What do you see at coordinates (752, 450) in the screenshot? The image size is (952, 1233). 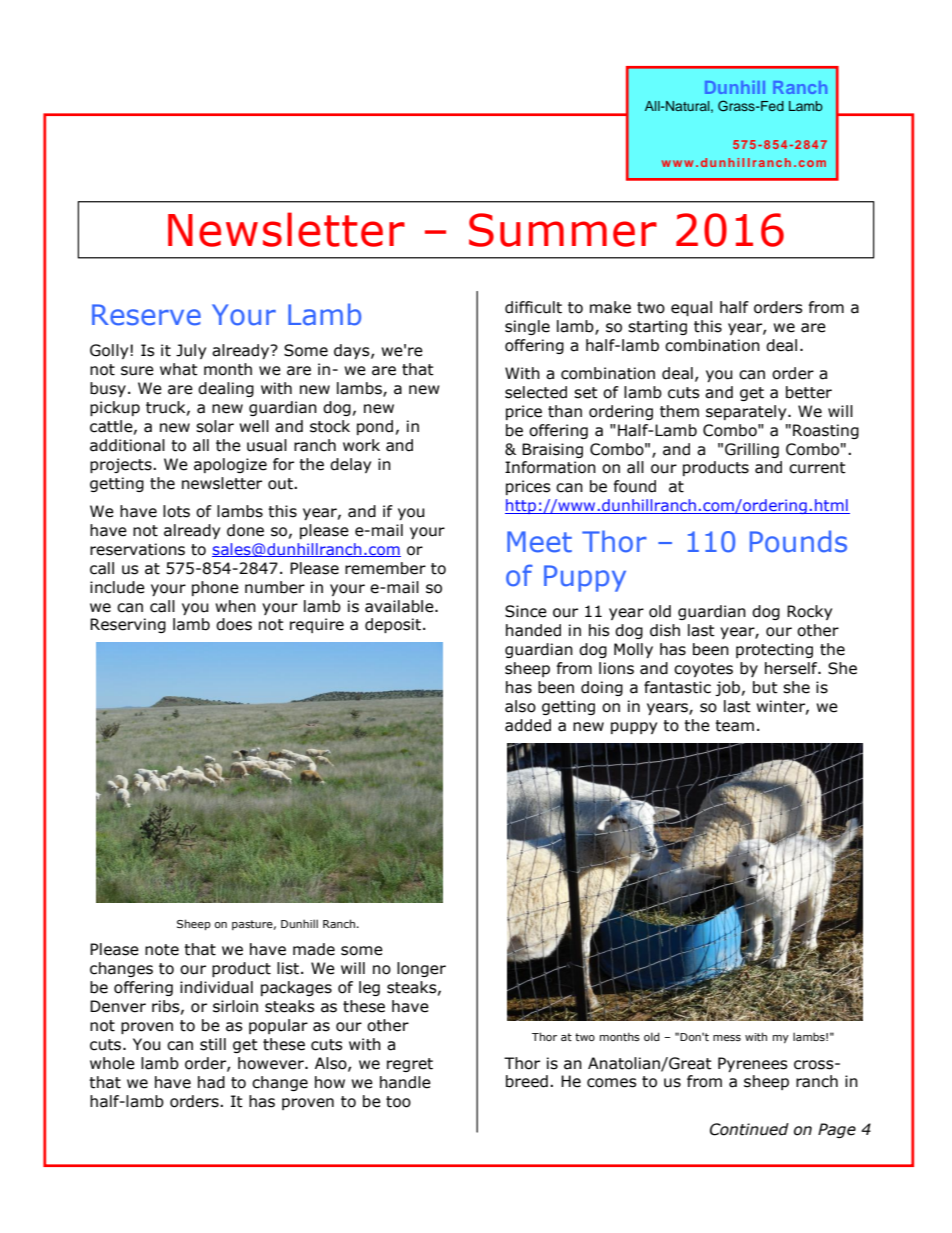 I see `Grilling` at bounding box center [752, 450].
